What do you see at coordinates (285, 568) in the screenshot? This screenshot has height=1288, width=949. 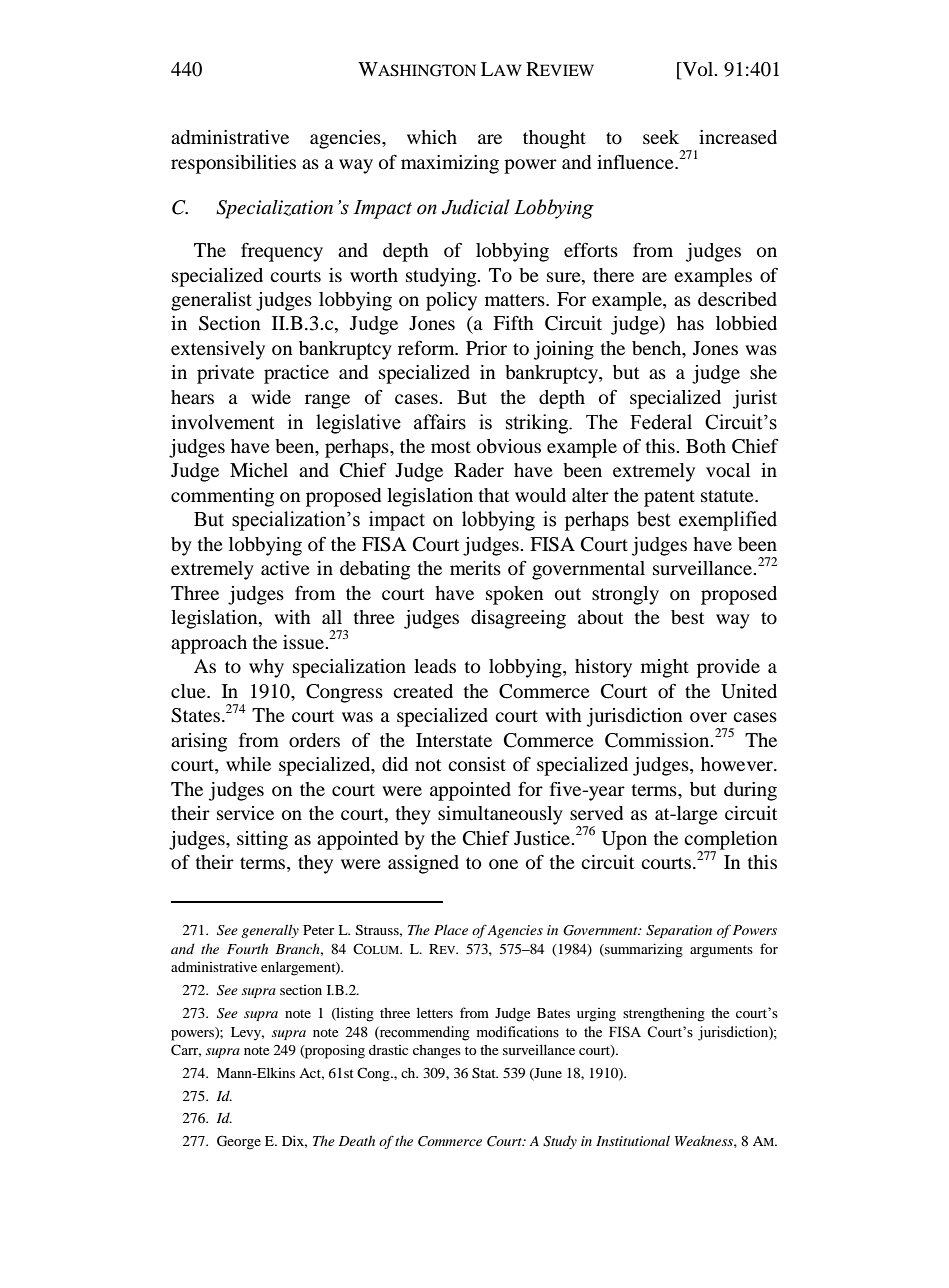 I see `active` at bounding box center [285, 568].
